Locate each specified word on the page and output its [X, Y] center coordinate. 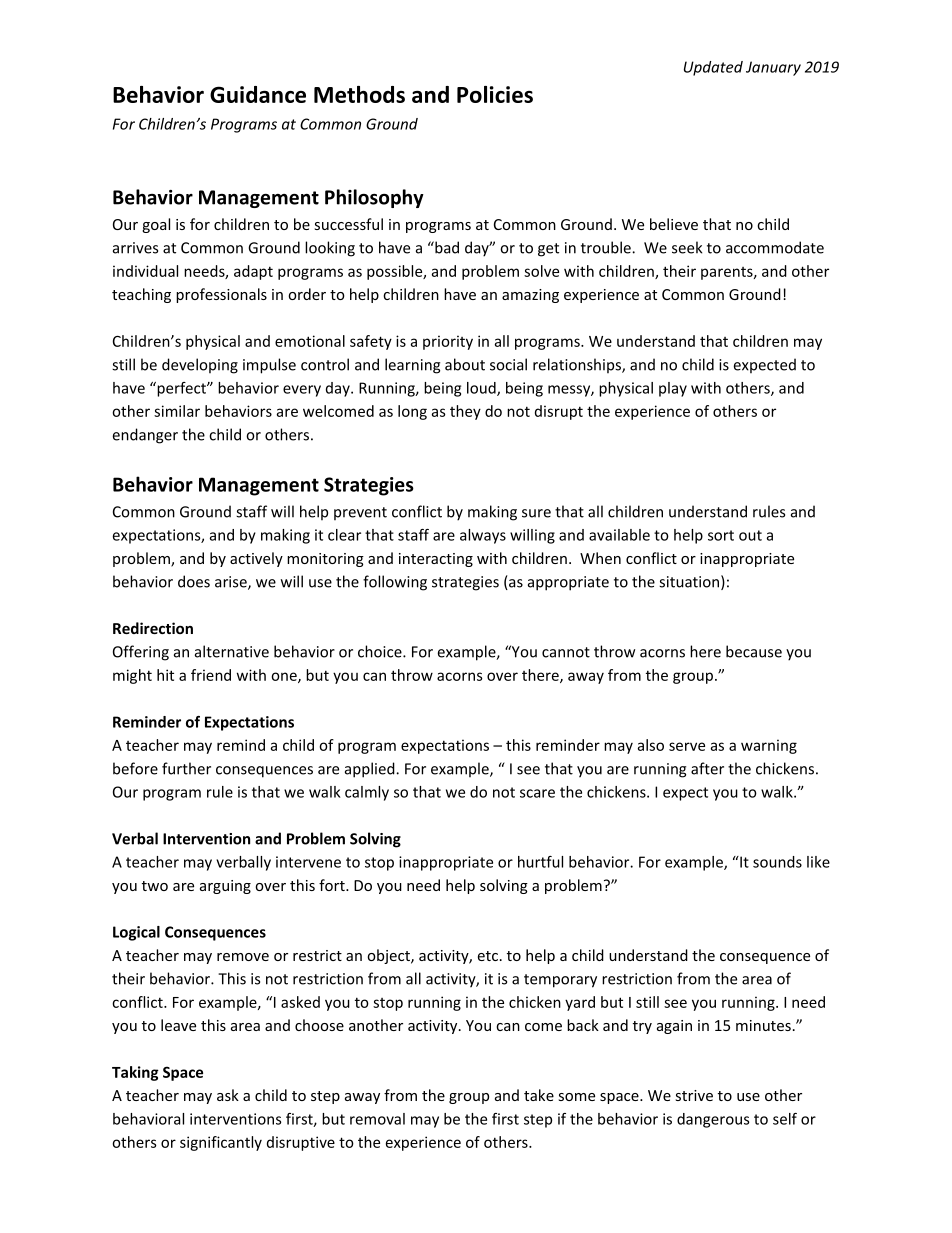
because [754, 651]
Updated [713, 68]
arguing [225, 887]
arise [232, 583]
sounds [777, 862]
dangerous [713, 1120]
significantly [221, 1143]
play [673, 389]
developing [200, 366]
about [465, 364]
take [539, 1095]
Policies [495, 94]
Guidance [258, 94]
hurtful [540, 862]
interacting [436, 560]
